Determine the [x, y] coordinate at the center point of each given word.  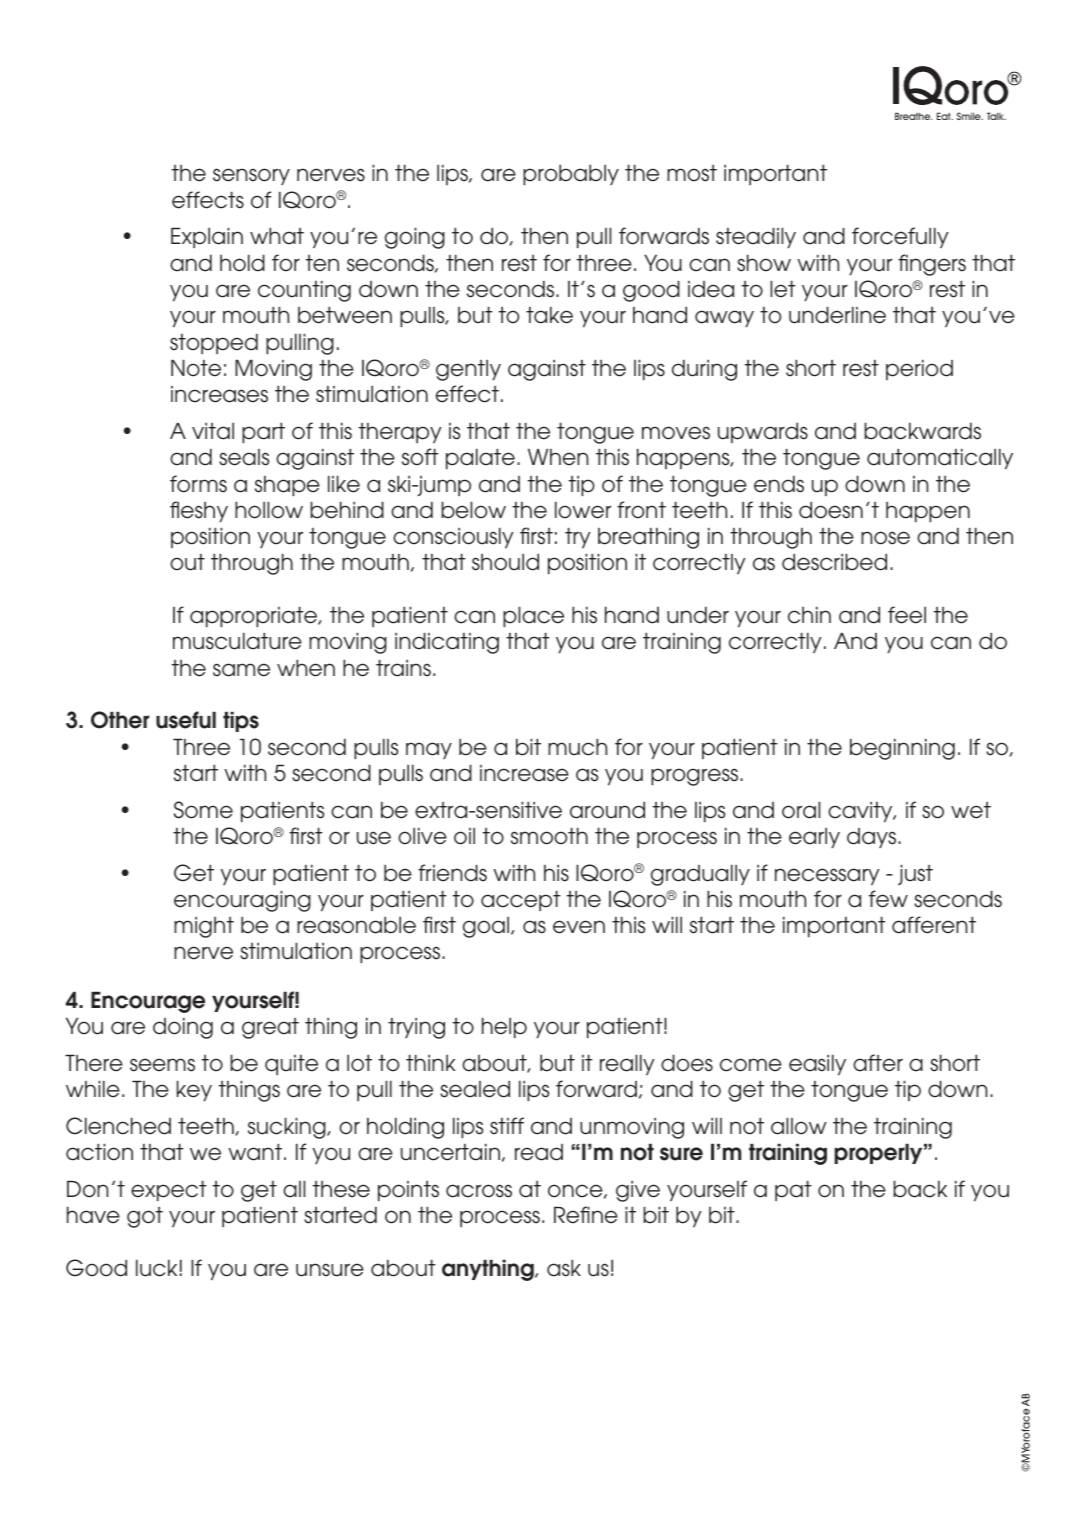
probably [571, 174]
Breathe [913, 116]
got [145, 1217]
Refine [586, 1215]
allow [799, 1126]
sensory [251, 176]
